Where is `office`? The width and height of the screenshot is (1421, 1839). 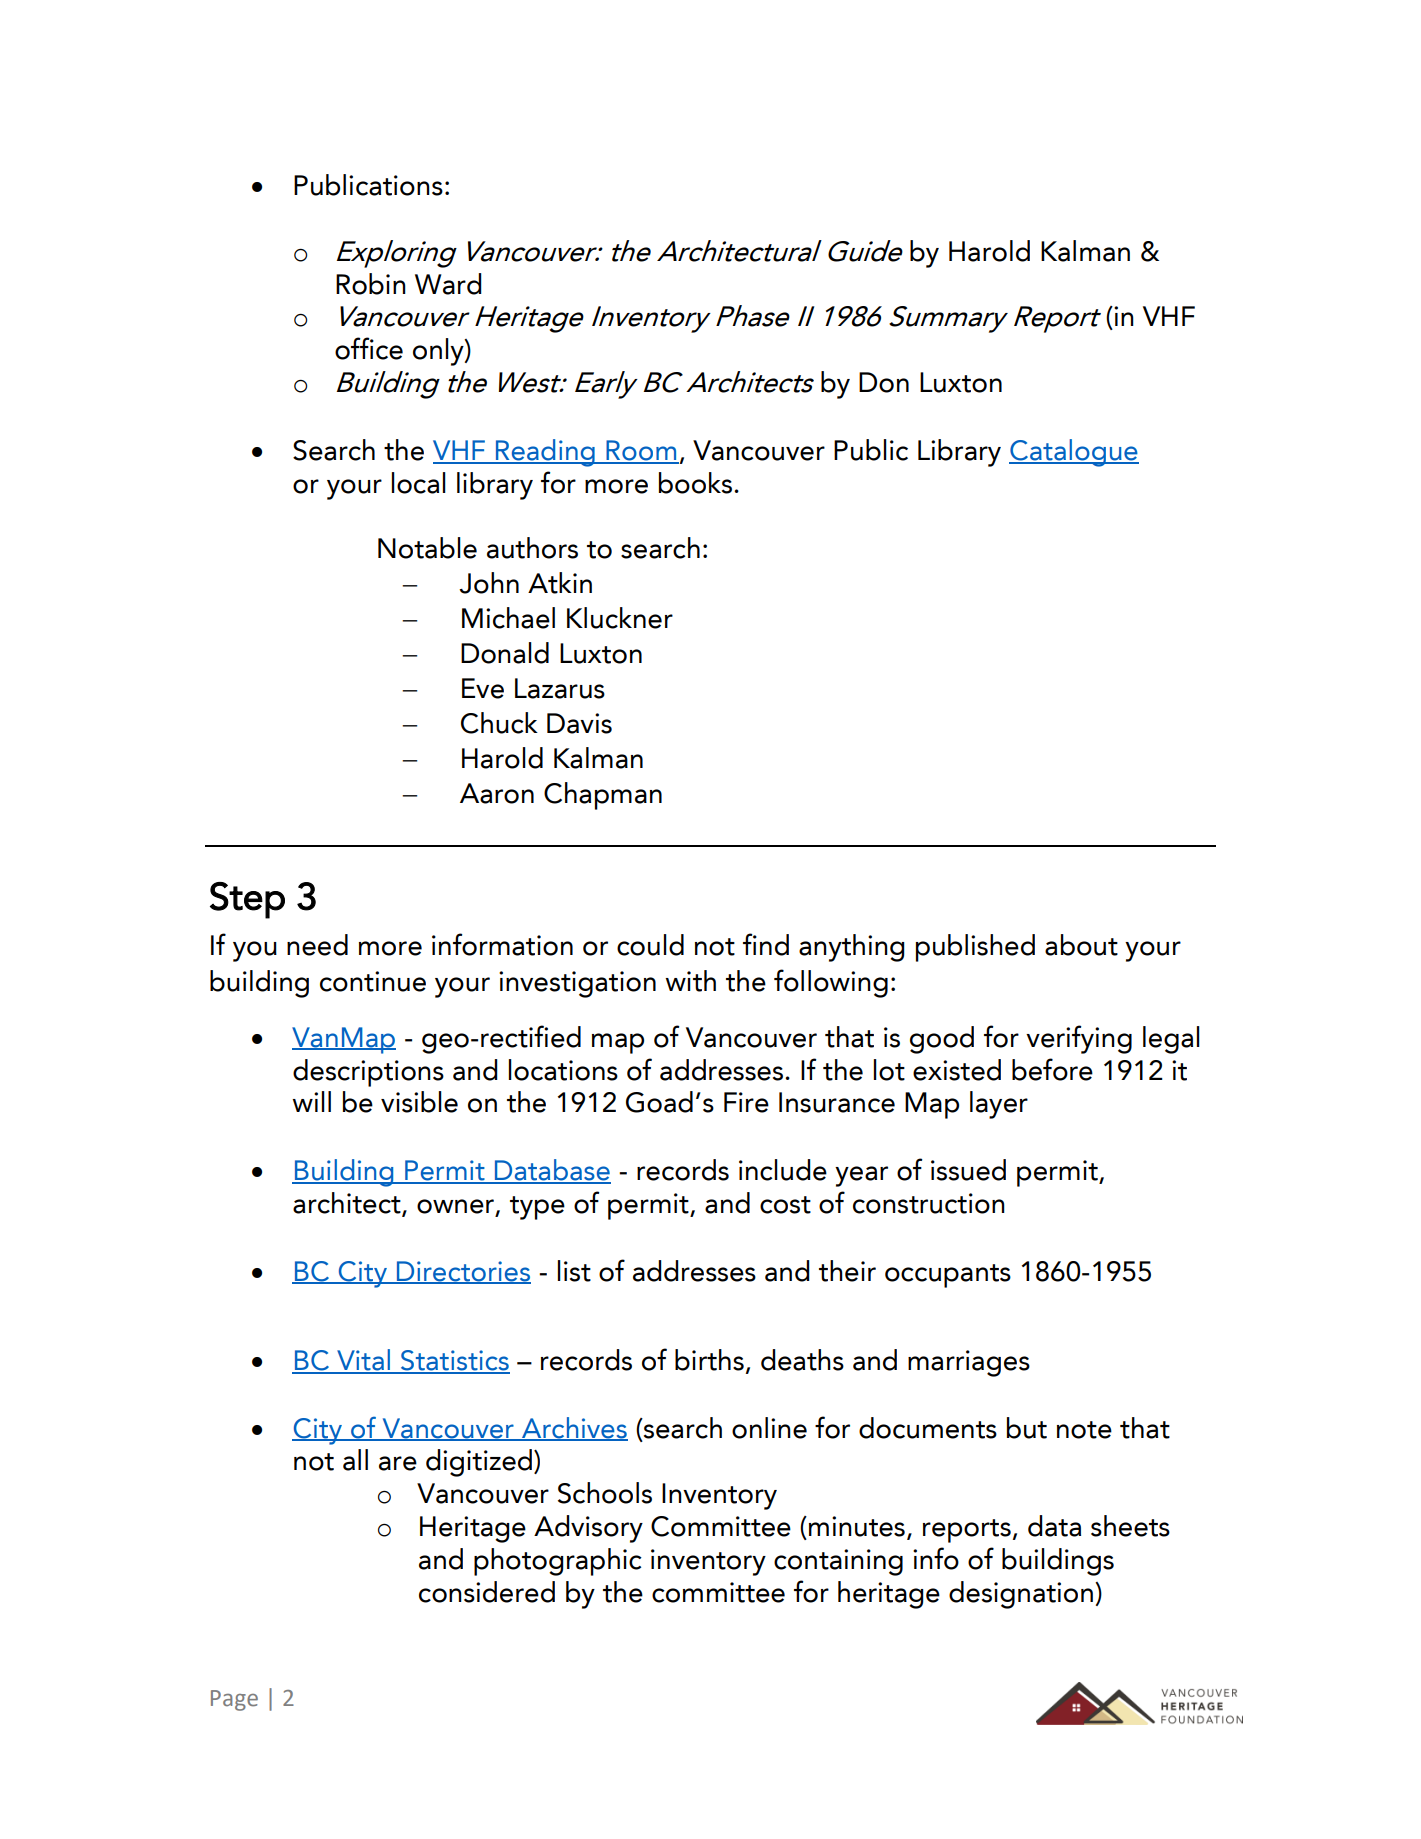
office is located at coordinates (369, 348).
